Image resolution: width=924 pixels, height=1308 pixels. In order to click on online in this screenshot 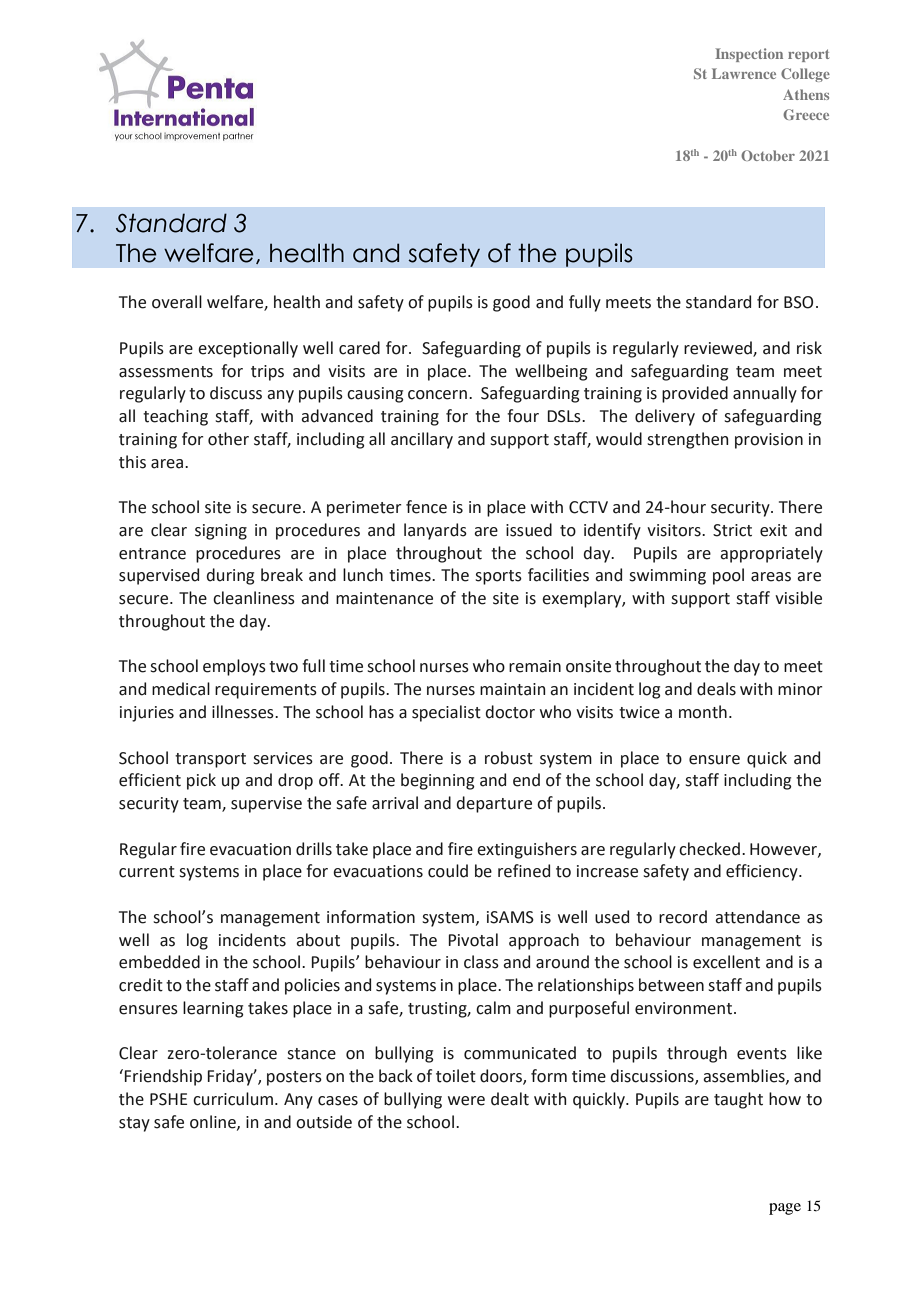, I will do `click(214, 1122)`.
